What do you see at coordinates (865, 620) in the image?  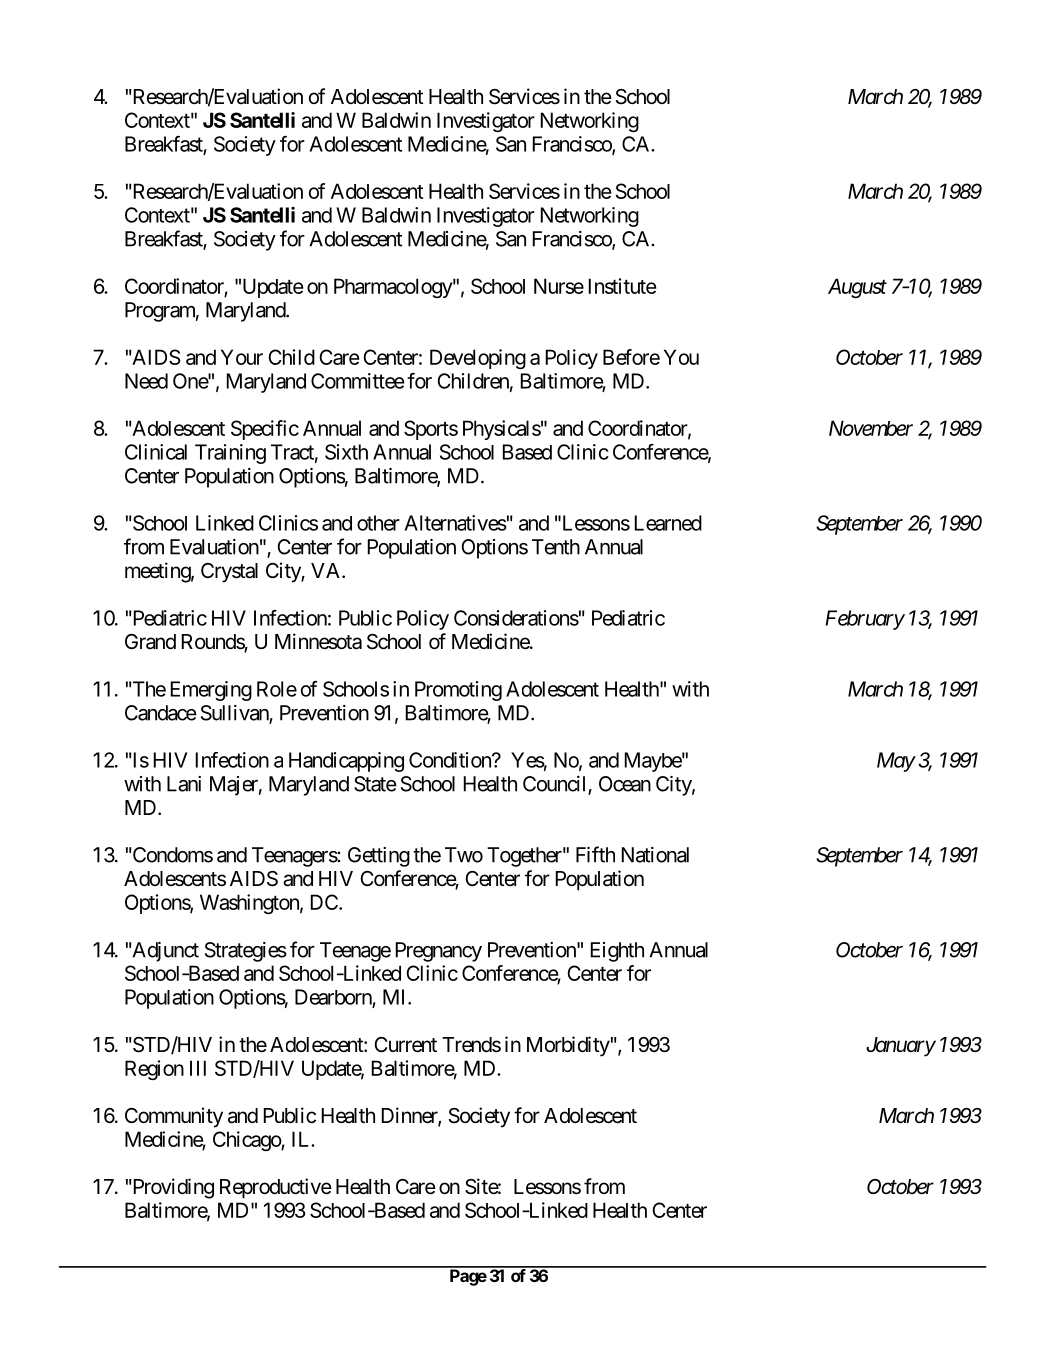 I see `February` at bounding box center [865, 620].
